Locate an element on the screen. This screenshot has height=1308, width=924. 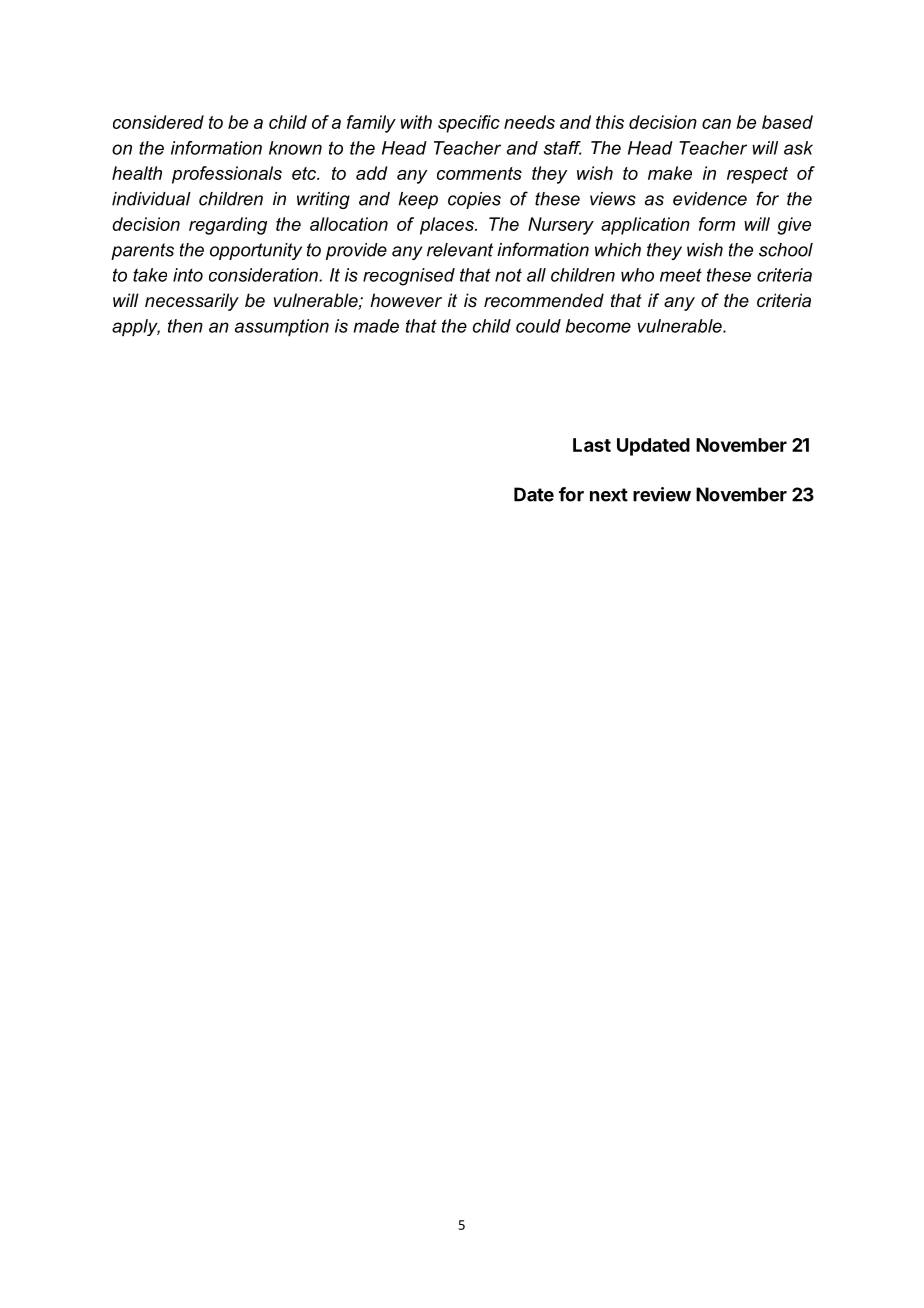
individual is located at coordinates (151, 199).
